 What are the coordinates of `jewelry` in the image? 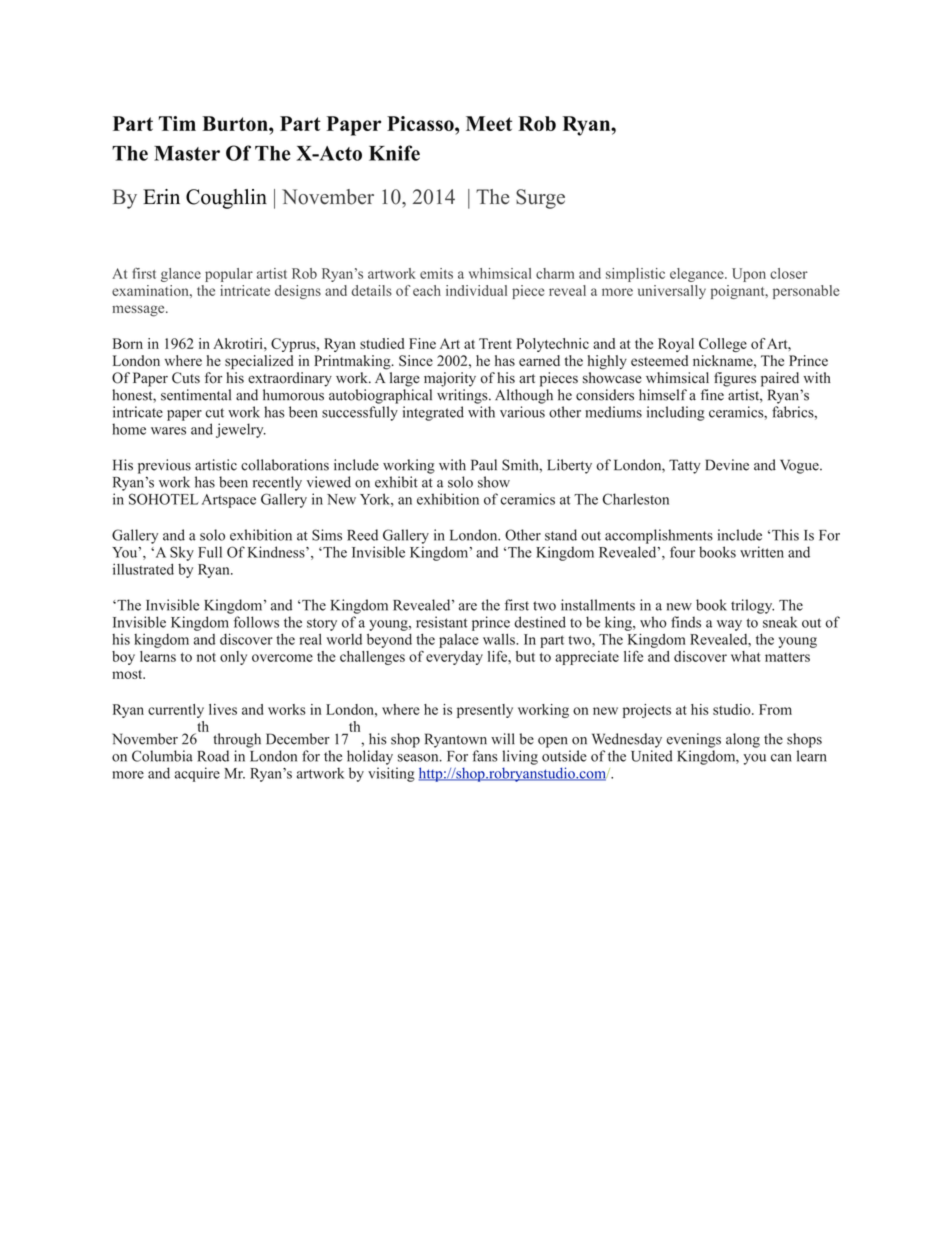 It's located at (241, 430).
